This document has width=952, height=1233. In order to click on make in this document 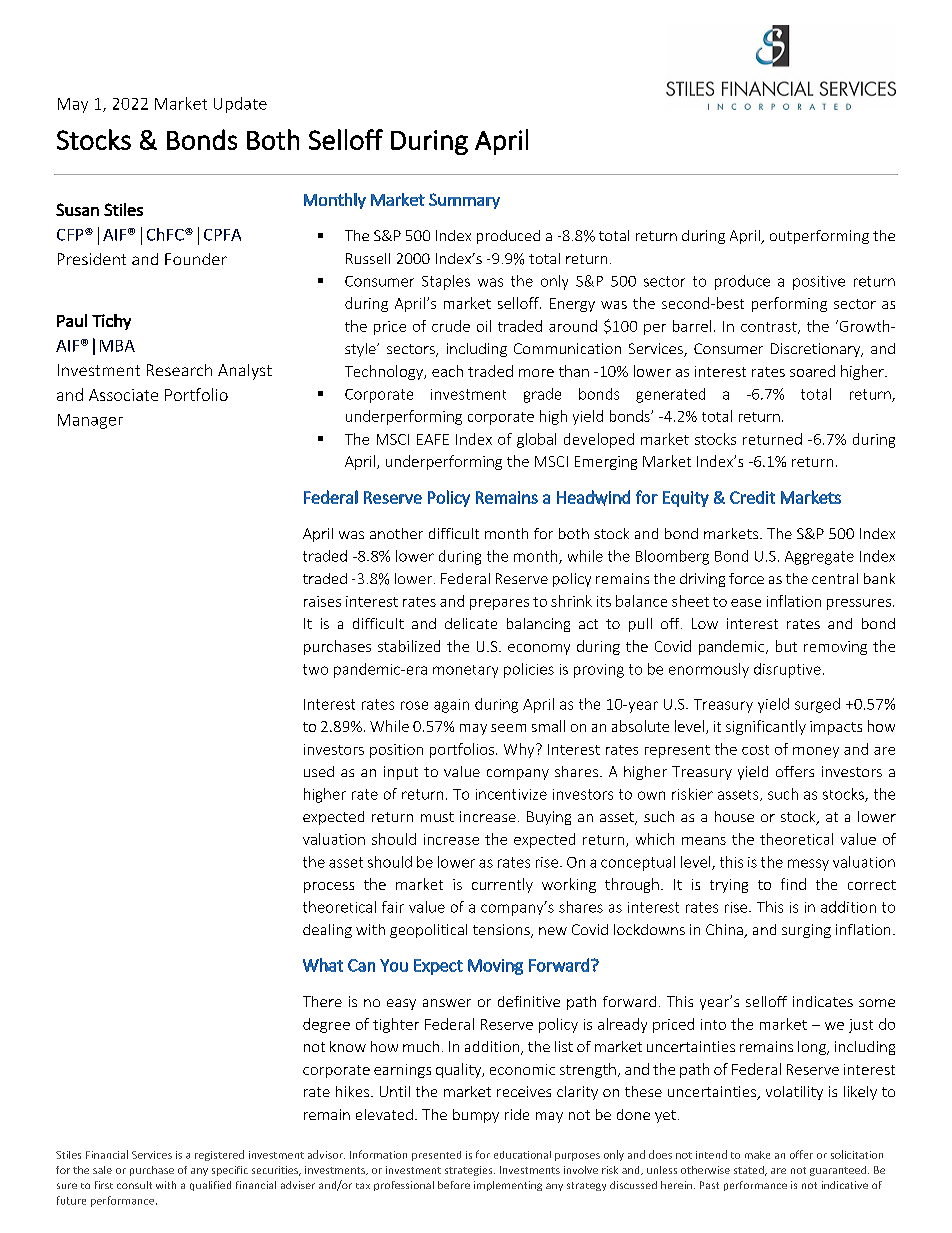, I will do `click(757, 1155)`.
